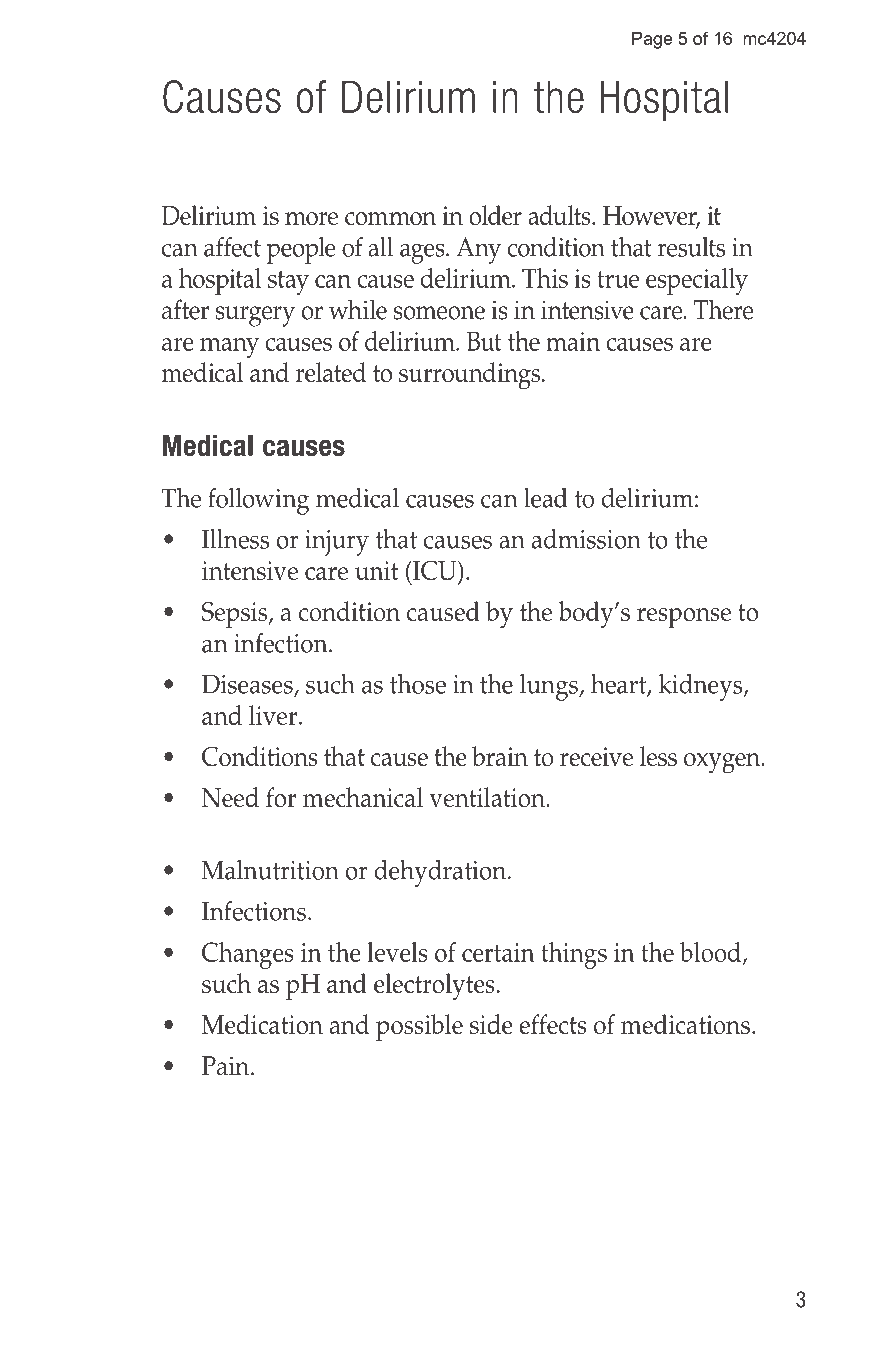  I want to click on Illness, so click(235, 539).
